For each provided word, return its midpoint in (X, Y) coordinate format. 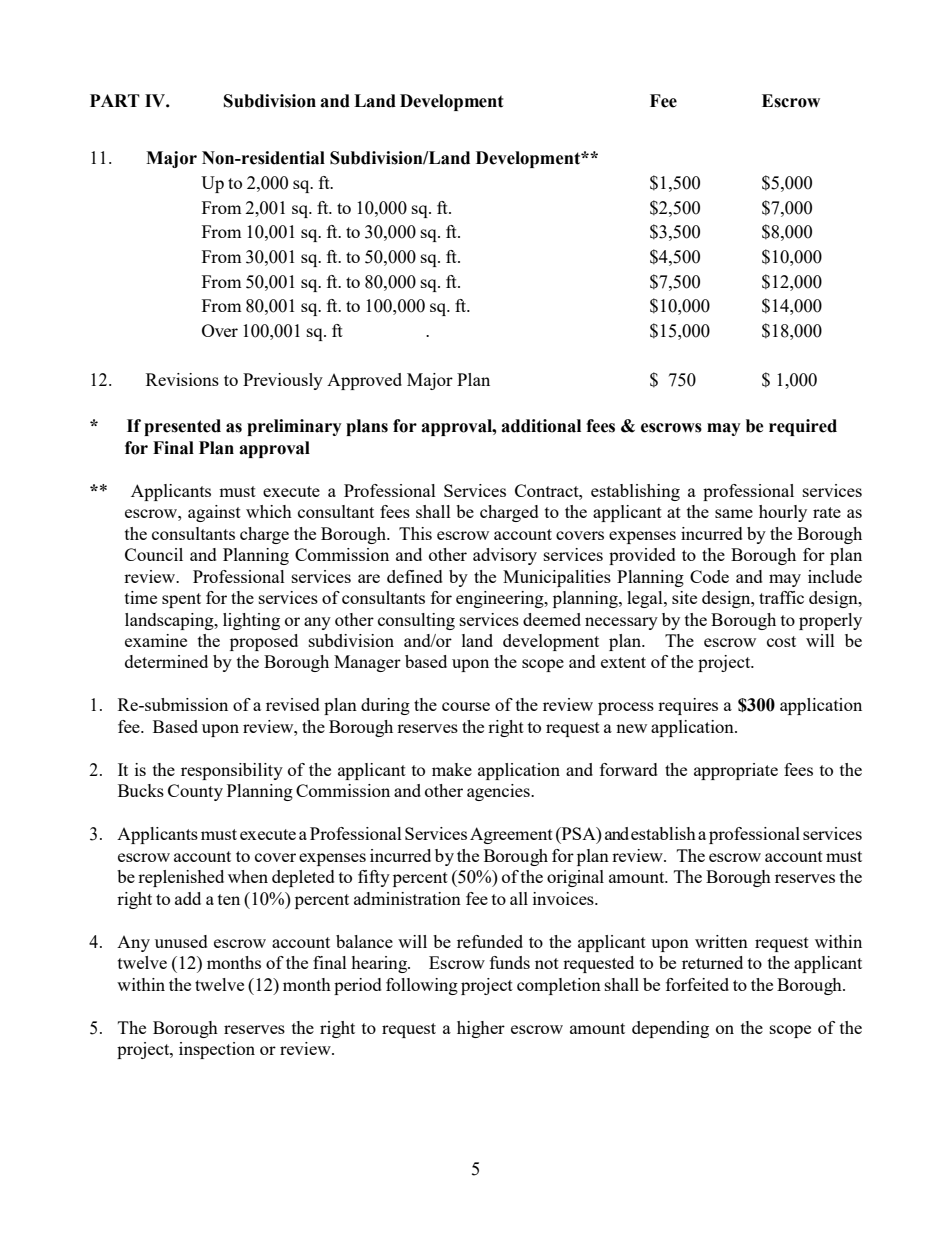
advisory (505, 556)
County (195, 792)
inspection (217, 1050)
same (734, 513)
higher (481, 1029)
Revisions (182, 379)
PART (115, 100)
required (803, 427)
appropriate (736, 771)
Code (709, 576)
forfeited (697, 984)
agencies (499, 792)
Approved (364, 381)
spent (181, 600)
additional (541, 426)
